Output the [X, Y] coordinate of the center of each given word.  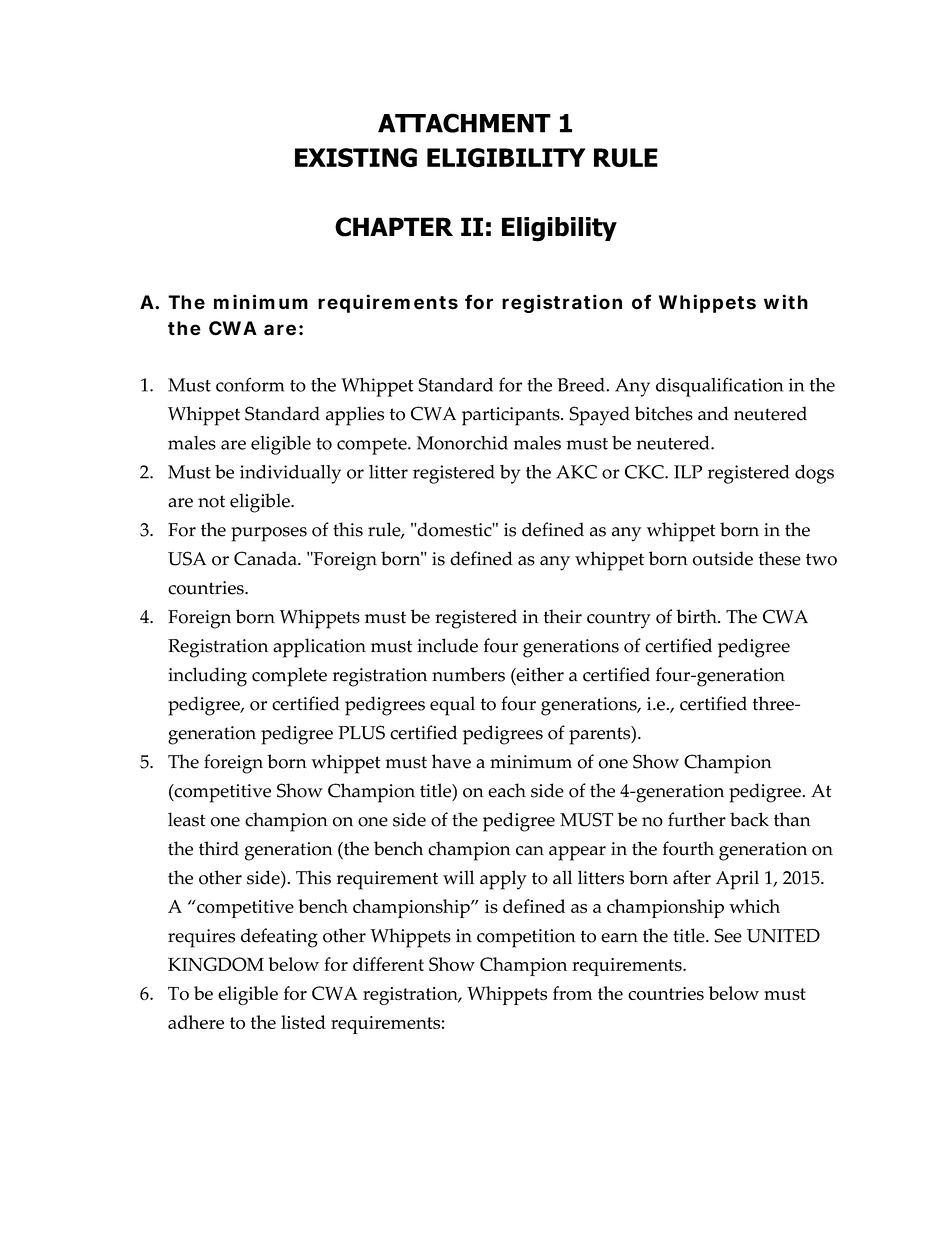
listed [303, 1022]
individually [290, 474]
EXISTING [356, 157]
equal [452, 706]
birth [697, 616]
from [572, 993]
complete [289, 677]
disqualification [719, 387]
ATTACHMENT [464, 123]
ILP [688, 472]
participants [512, 416]
